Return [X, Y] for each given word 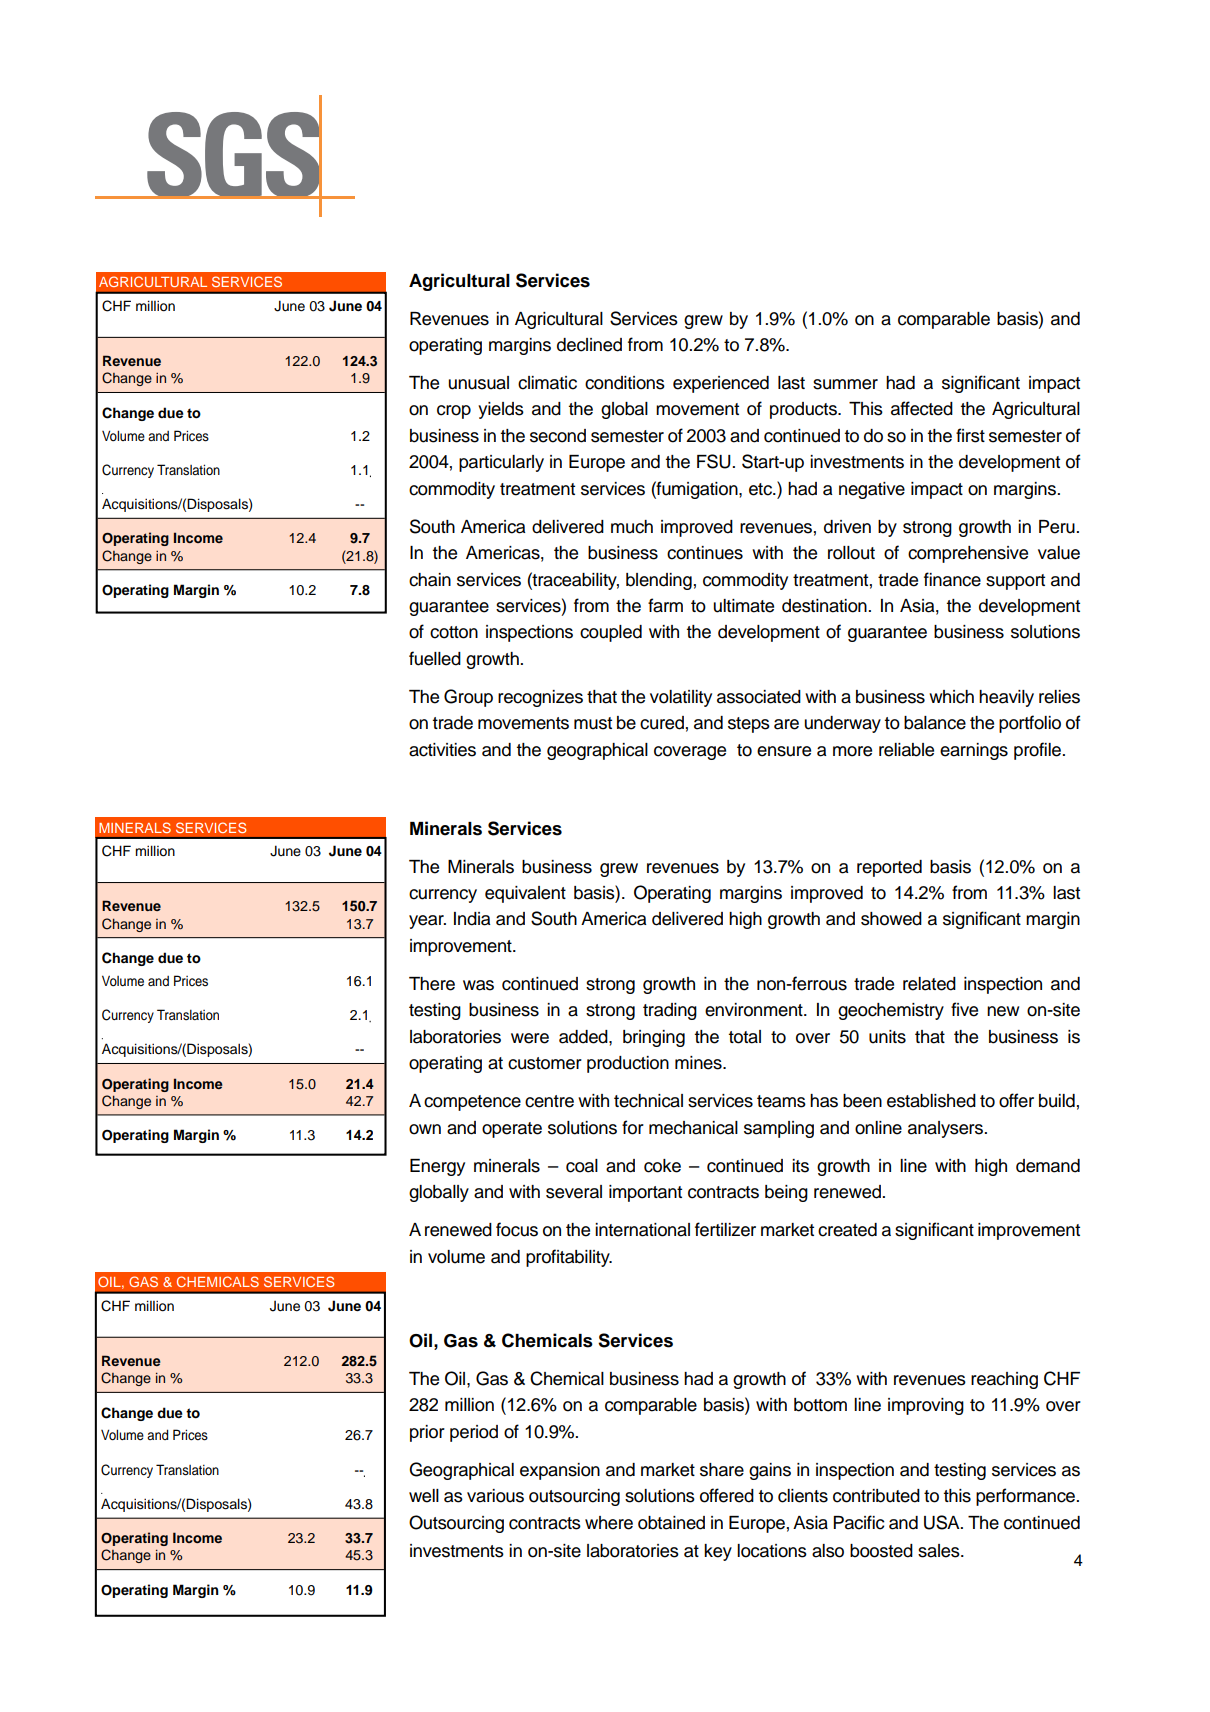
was [478, 985]
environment [755, 1010]
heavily [1006, 698]
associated [759, 697]
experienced [721, 384]
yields [501, 410]
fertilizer [725, 1229]
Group [468, 698]
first [970, 435]
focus [517, 1229]
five [964, 1009]
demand [1048, 1166]
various [495, 1496]
